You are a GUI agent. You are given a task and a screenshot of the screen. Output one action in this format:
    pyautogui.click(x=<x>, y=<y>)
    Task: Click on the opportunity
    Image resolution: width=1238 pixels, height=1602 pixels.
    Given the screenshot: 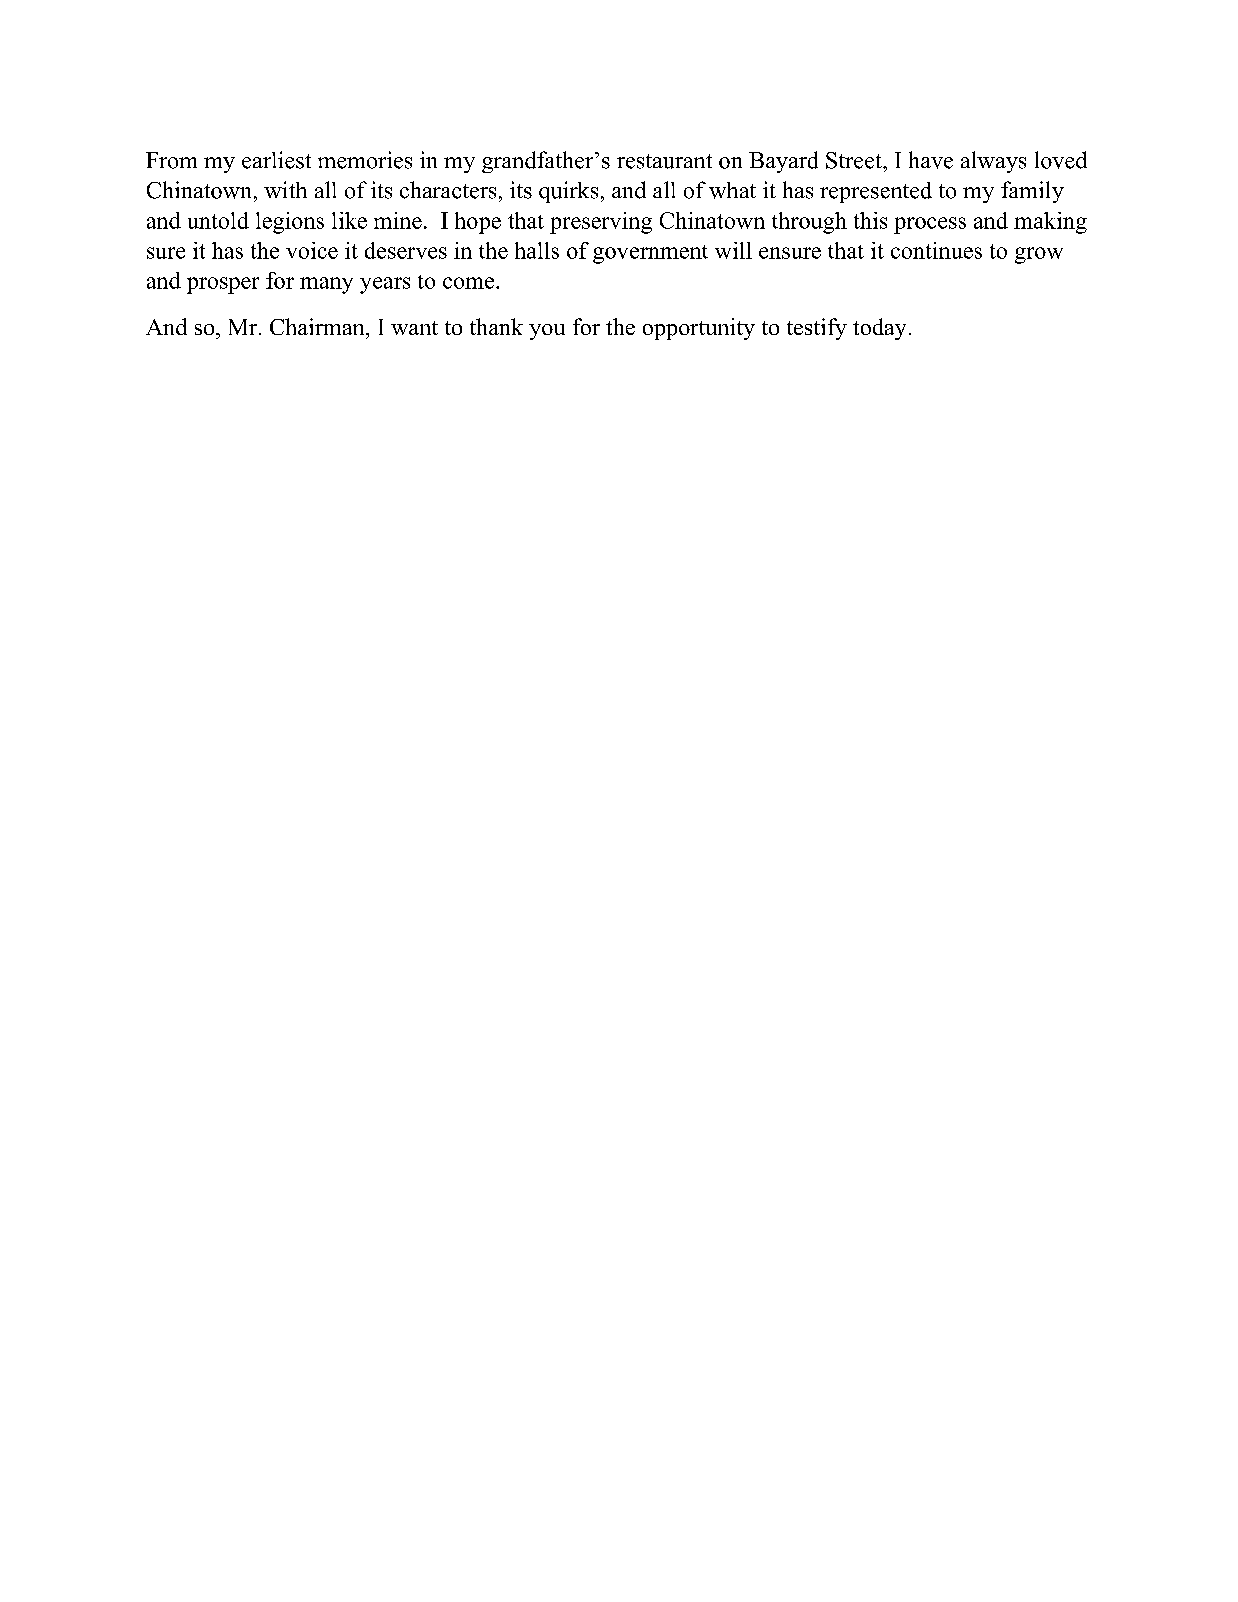 What is the action you would take?
    pyautogui.click(x=699, y=329)
